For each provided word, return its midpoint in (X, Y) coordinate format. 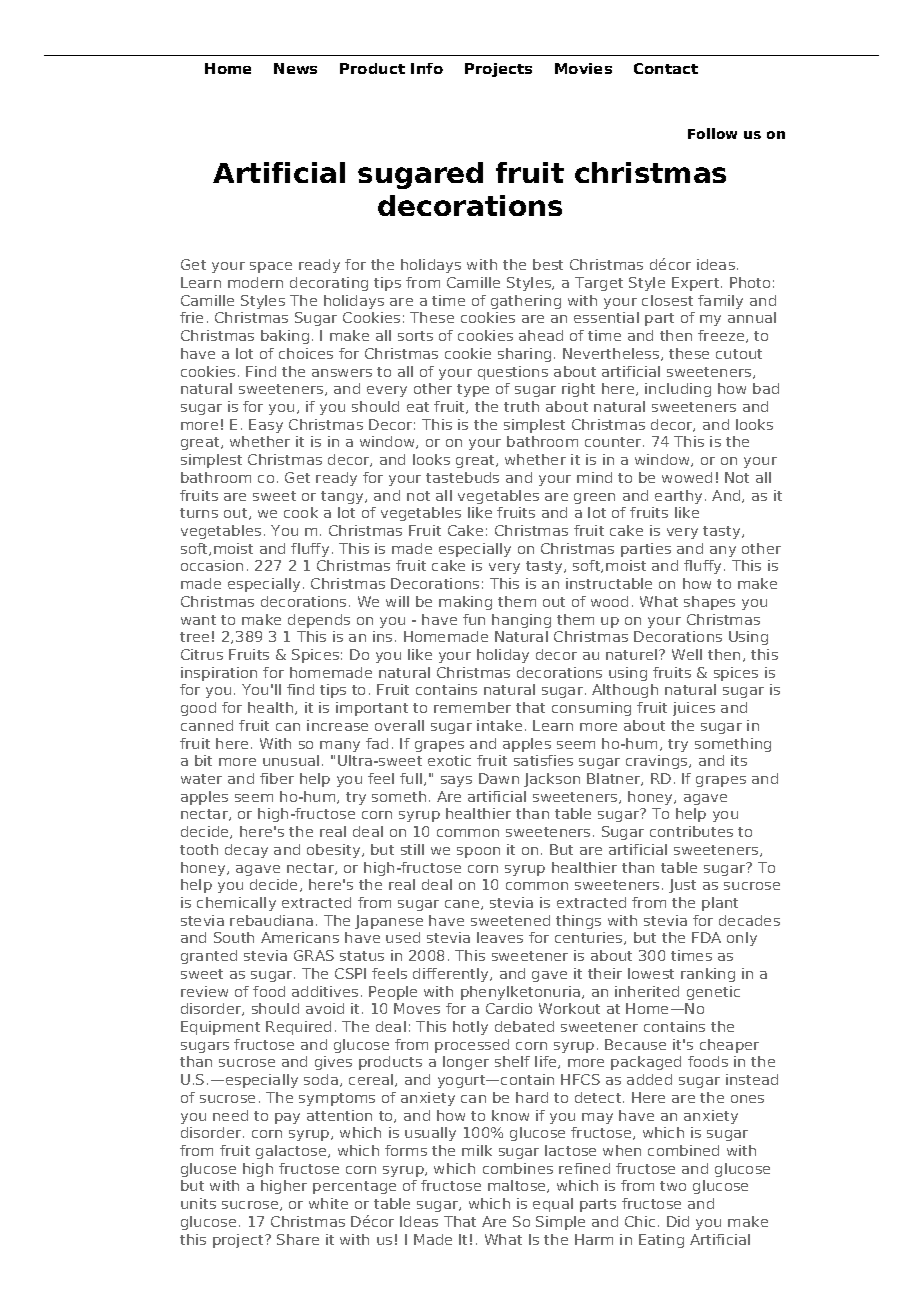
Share (298, 1239)
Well (687, 654)
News (295, 68)
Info (427, 68)
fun (474, 619)
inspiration (219, 674)
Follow (712, 133)
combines (518, 1168)
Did (678, 1221)
